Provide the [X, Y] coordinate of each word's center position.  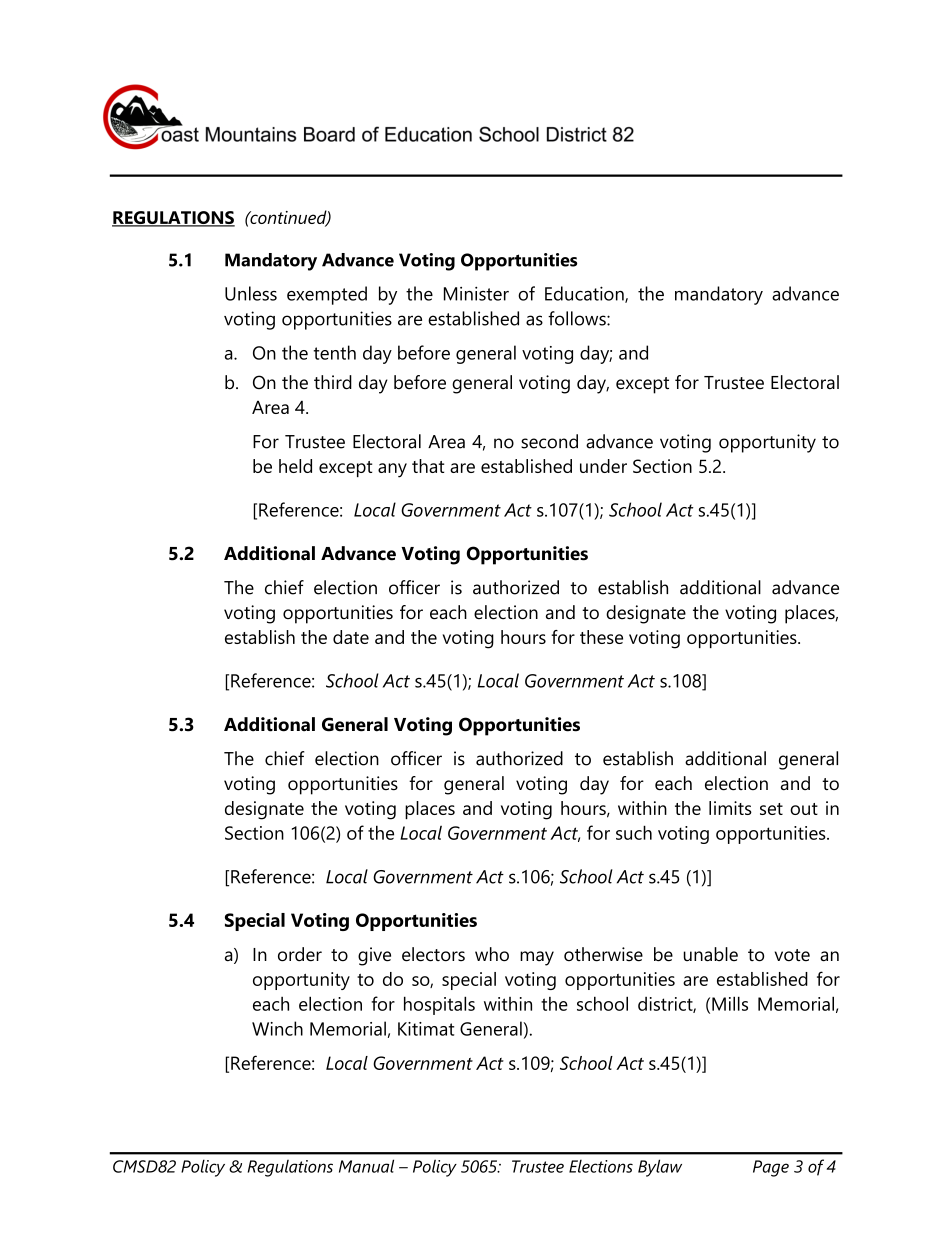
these [601, 637]
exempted [327, 295]
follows [578, 318]
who [492, 954]
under [603, 466]
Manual [366, 1166]
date [351, 637]
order [300, 954]
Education [585, 294]
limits [730, 808]
